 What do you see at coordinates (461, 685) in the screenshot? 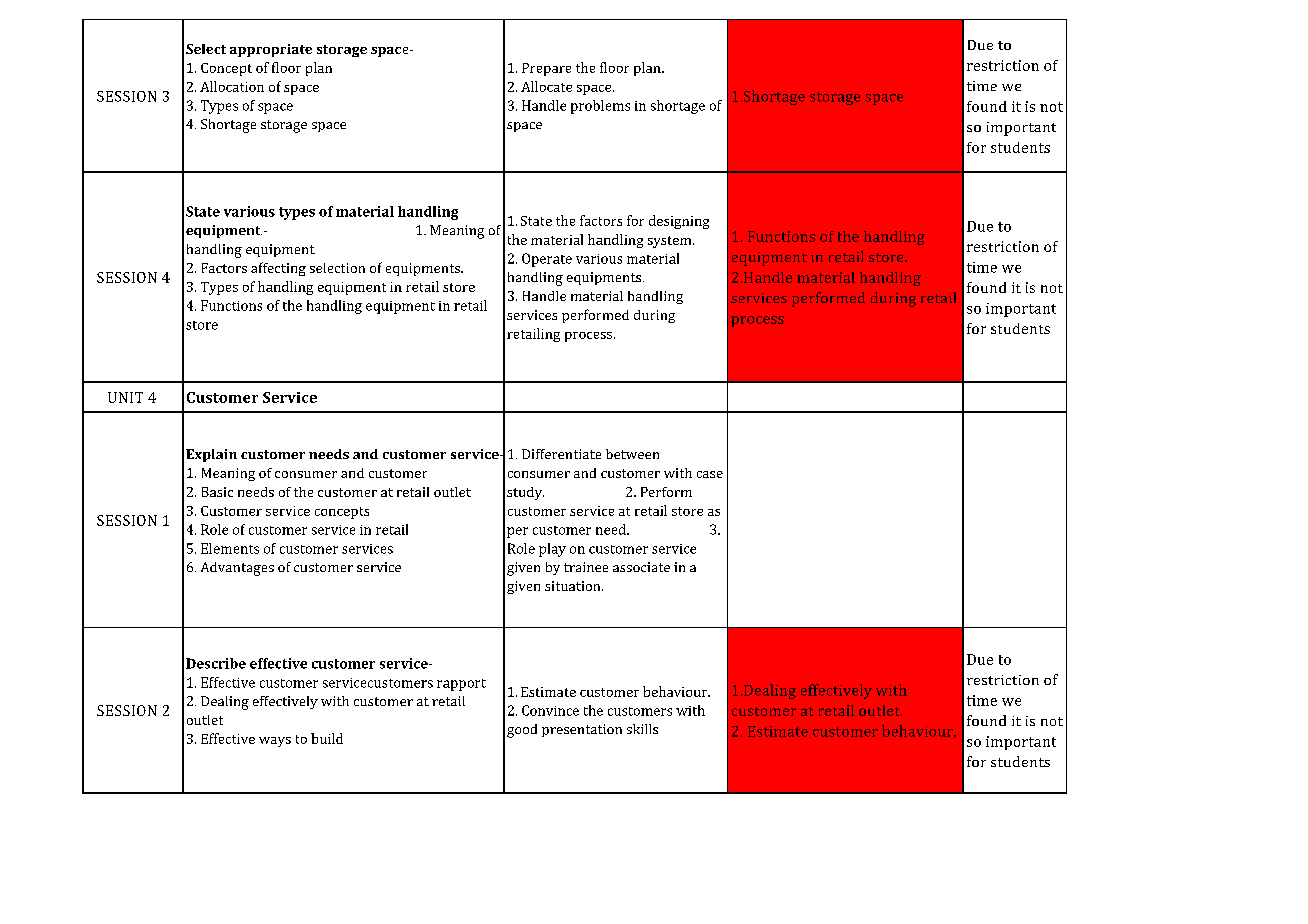
I see `rapport` at bounding box center [461, 685].
